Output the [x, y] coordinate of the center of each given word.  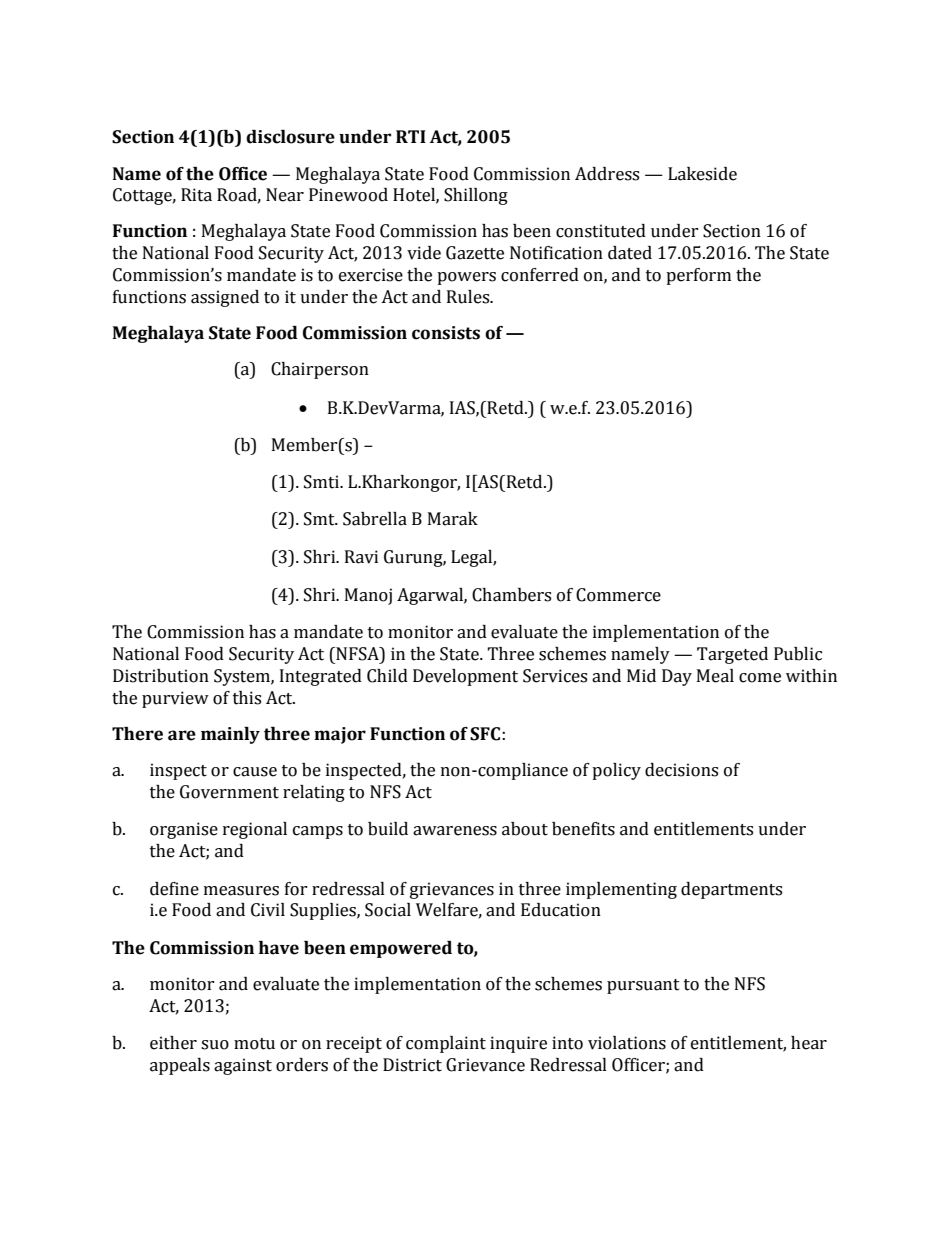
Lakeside [702, 174]
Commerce [618, 595]
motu [254, 1044]
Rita [196, 195]
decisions [681, 770]
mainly [230, 735]
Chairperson [320, 370]
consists [446, 333]
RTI [411, 136]
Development [465, 677]
